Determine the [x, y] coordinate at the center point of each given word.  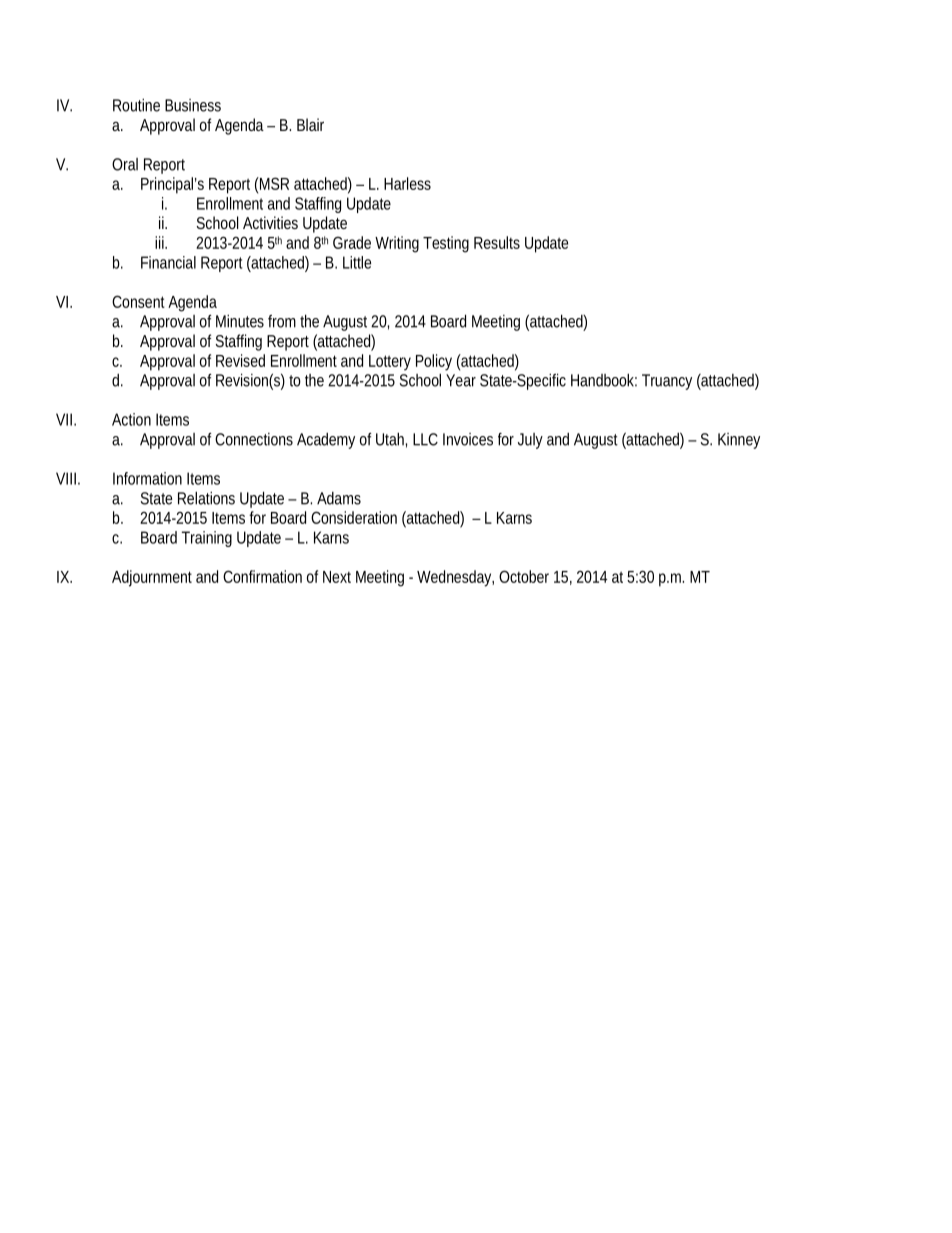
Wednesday [455, 578]
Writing [397, 244]
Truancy [667, 382]
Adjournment [152, 578]
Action [131, 419]
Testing [446, 244]
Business [193, 105]
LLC [425, 439]
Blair [310, 124]
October [524, 576]
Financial [168, 262]
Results [497, 242]
